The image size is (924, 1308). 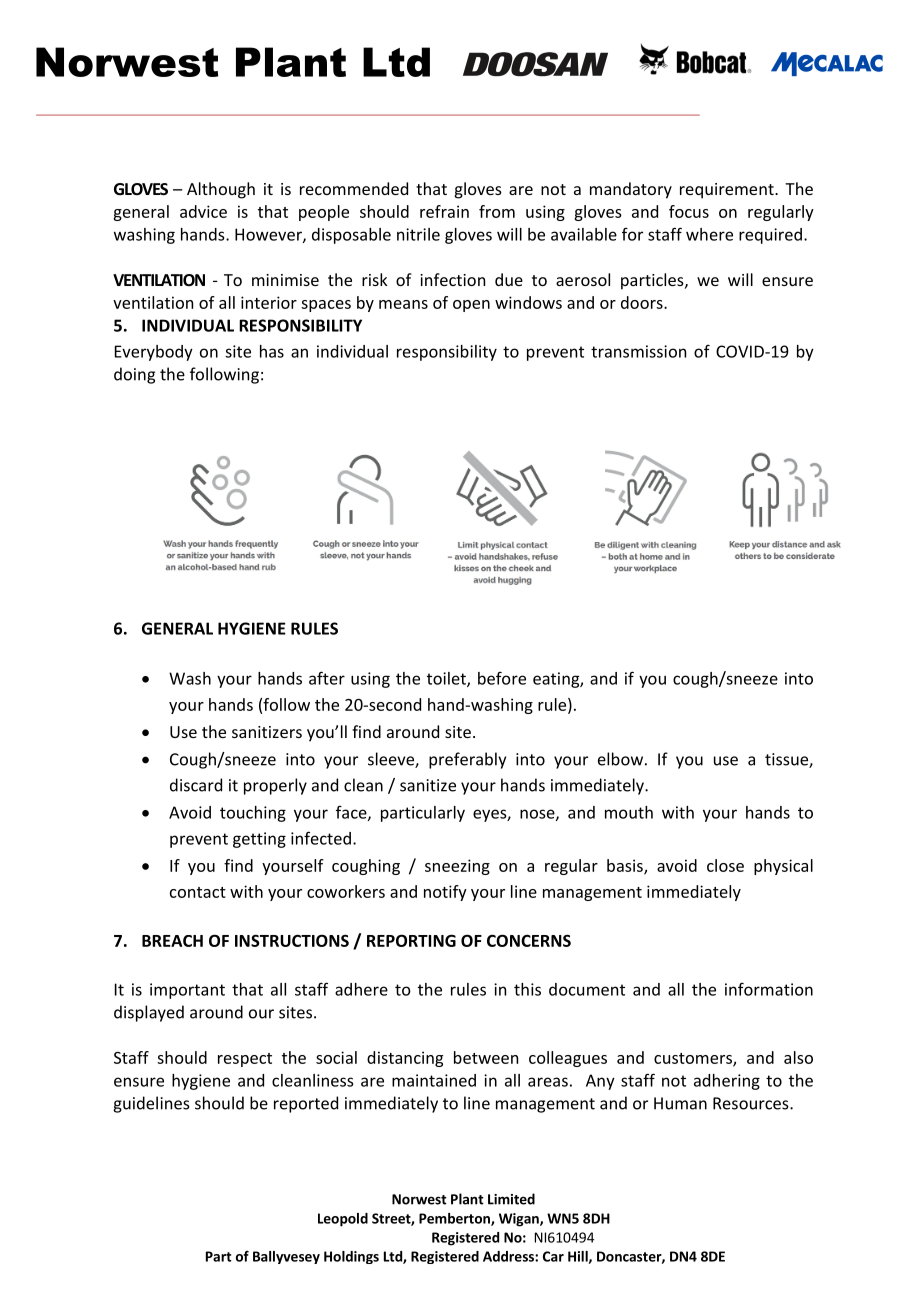 I want to click on this, so click(x=527, y=989).
